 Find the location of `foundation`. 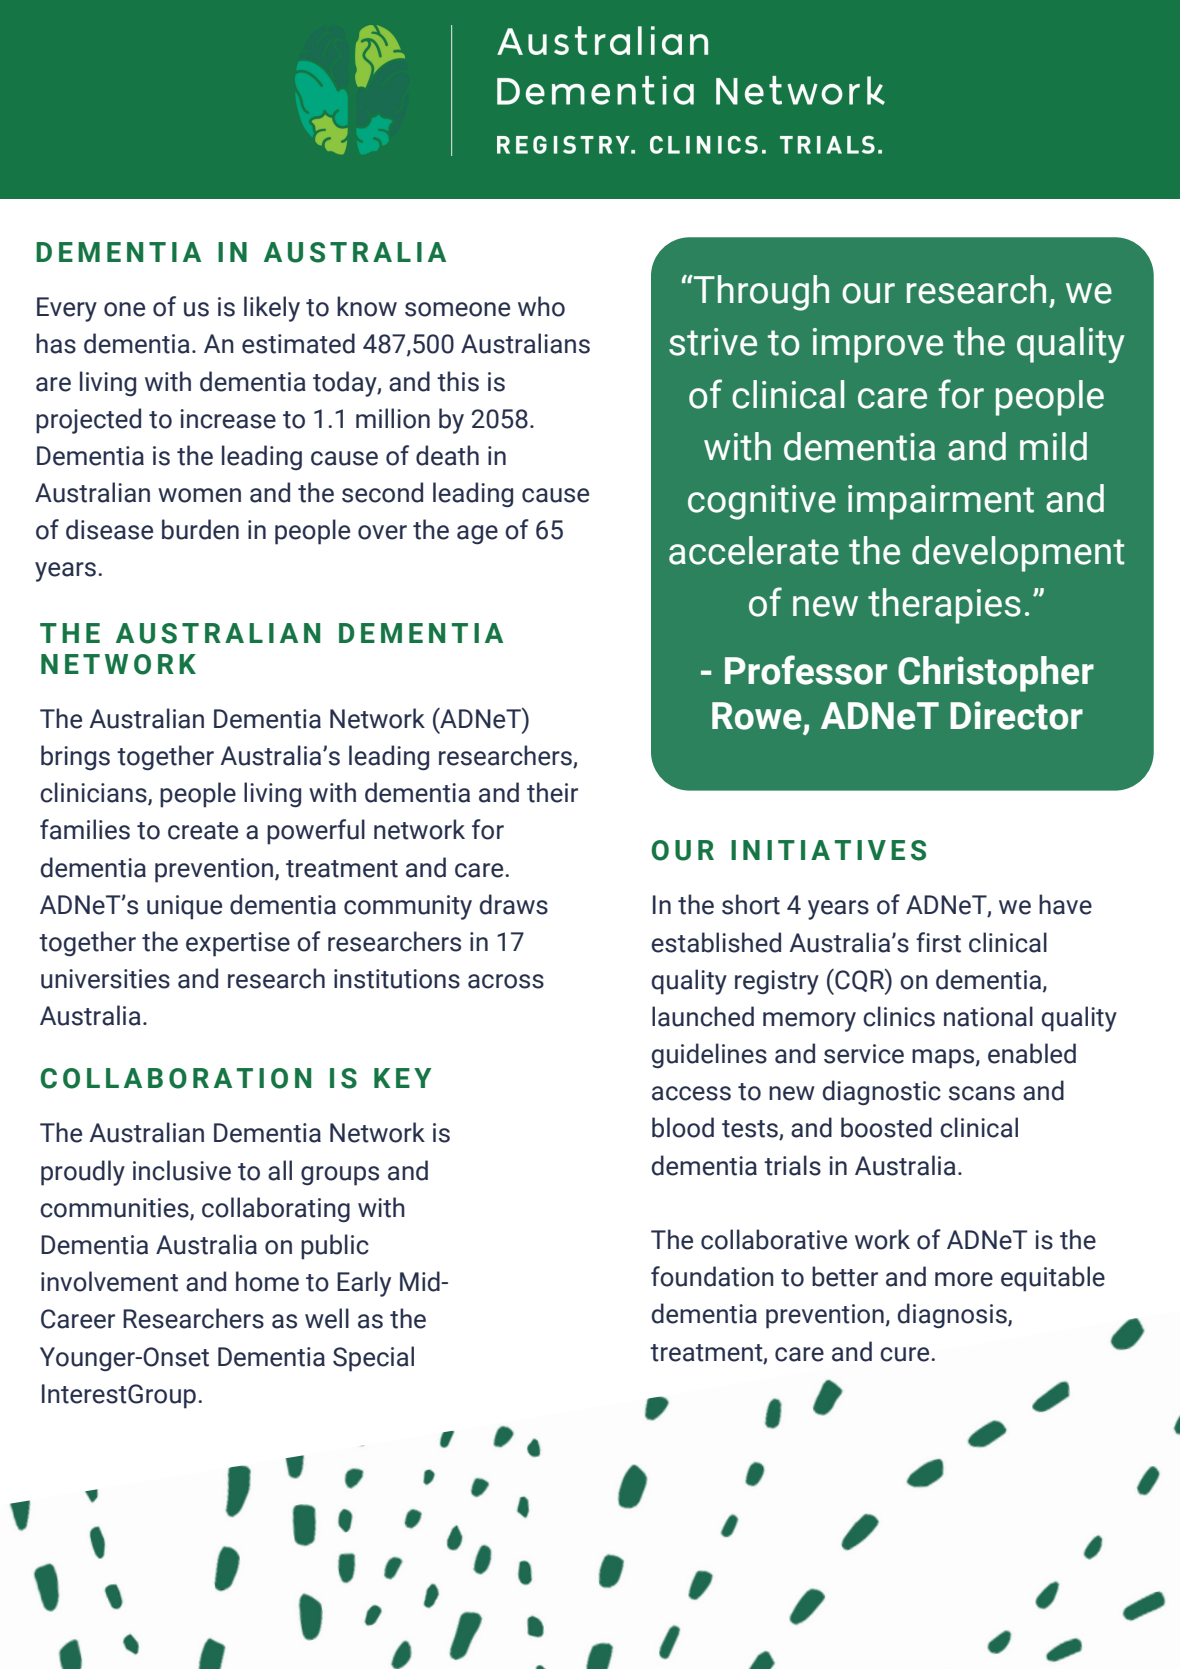

foundation is located at coordinates (712, 1276).
